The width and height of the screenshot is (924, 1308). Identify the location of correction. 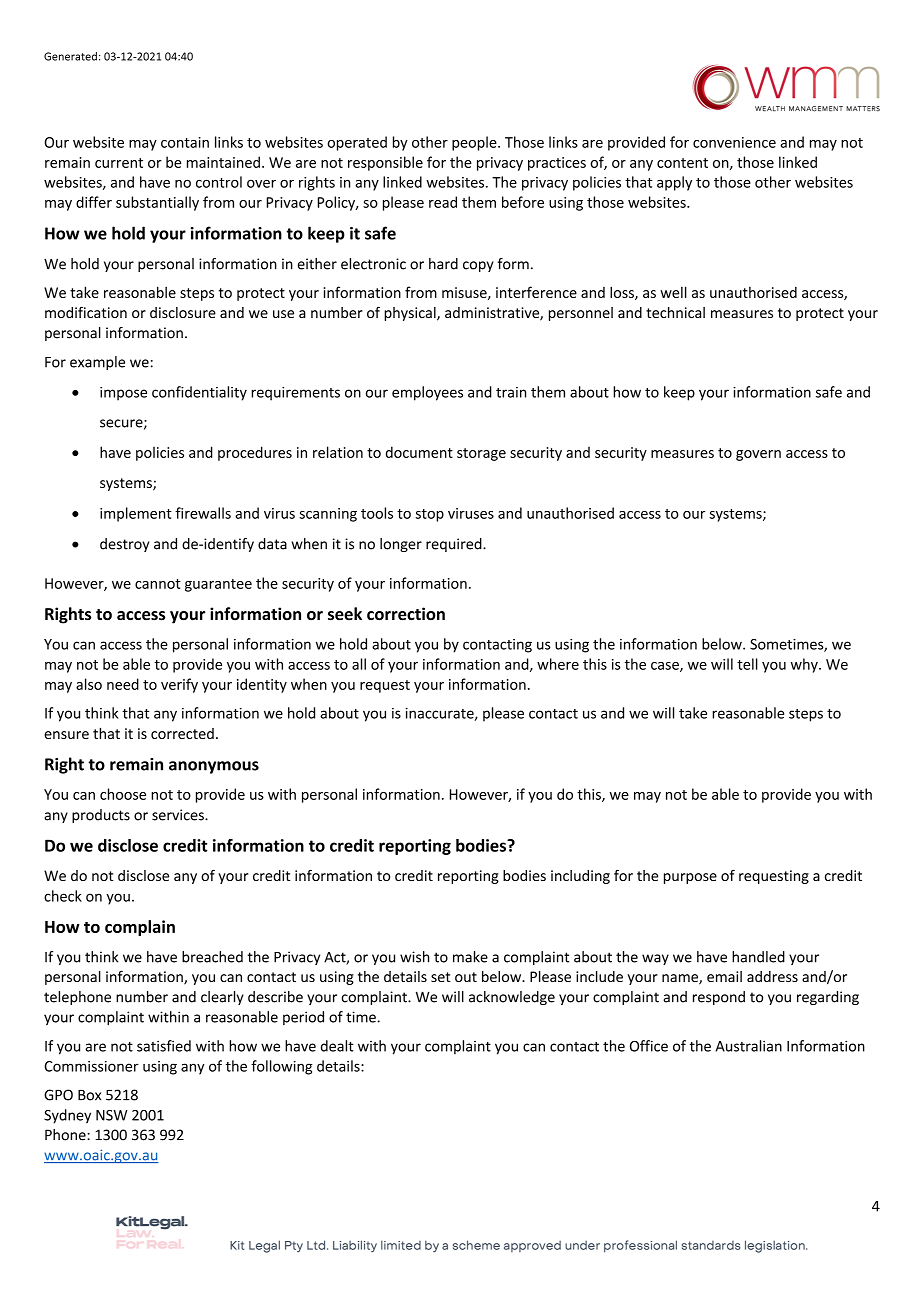
(406, 614).
